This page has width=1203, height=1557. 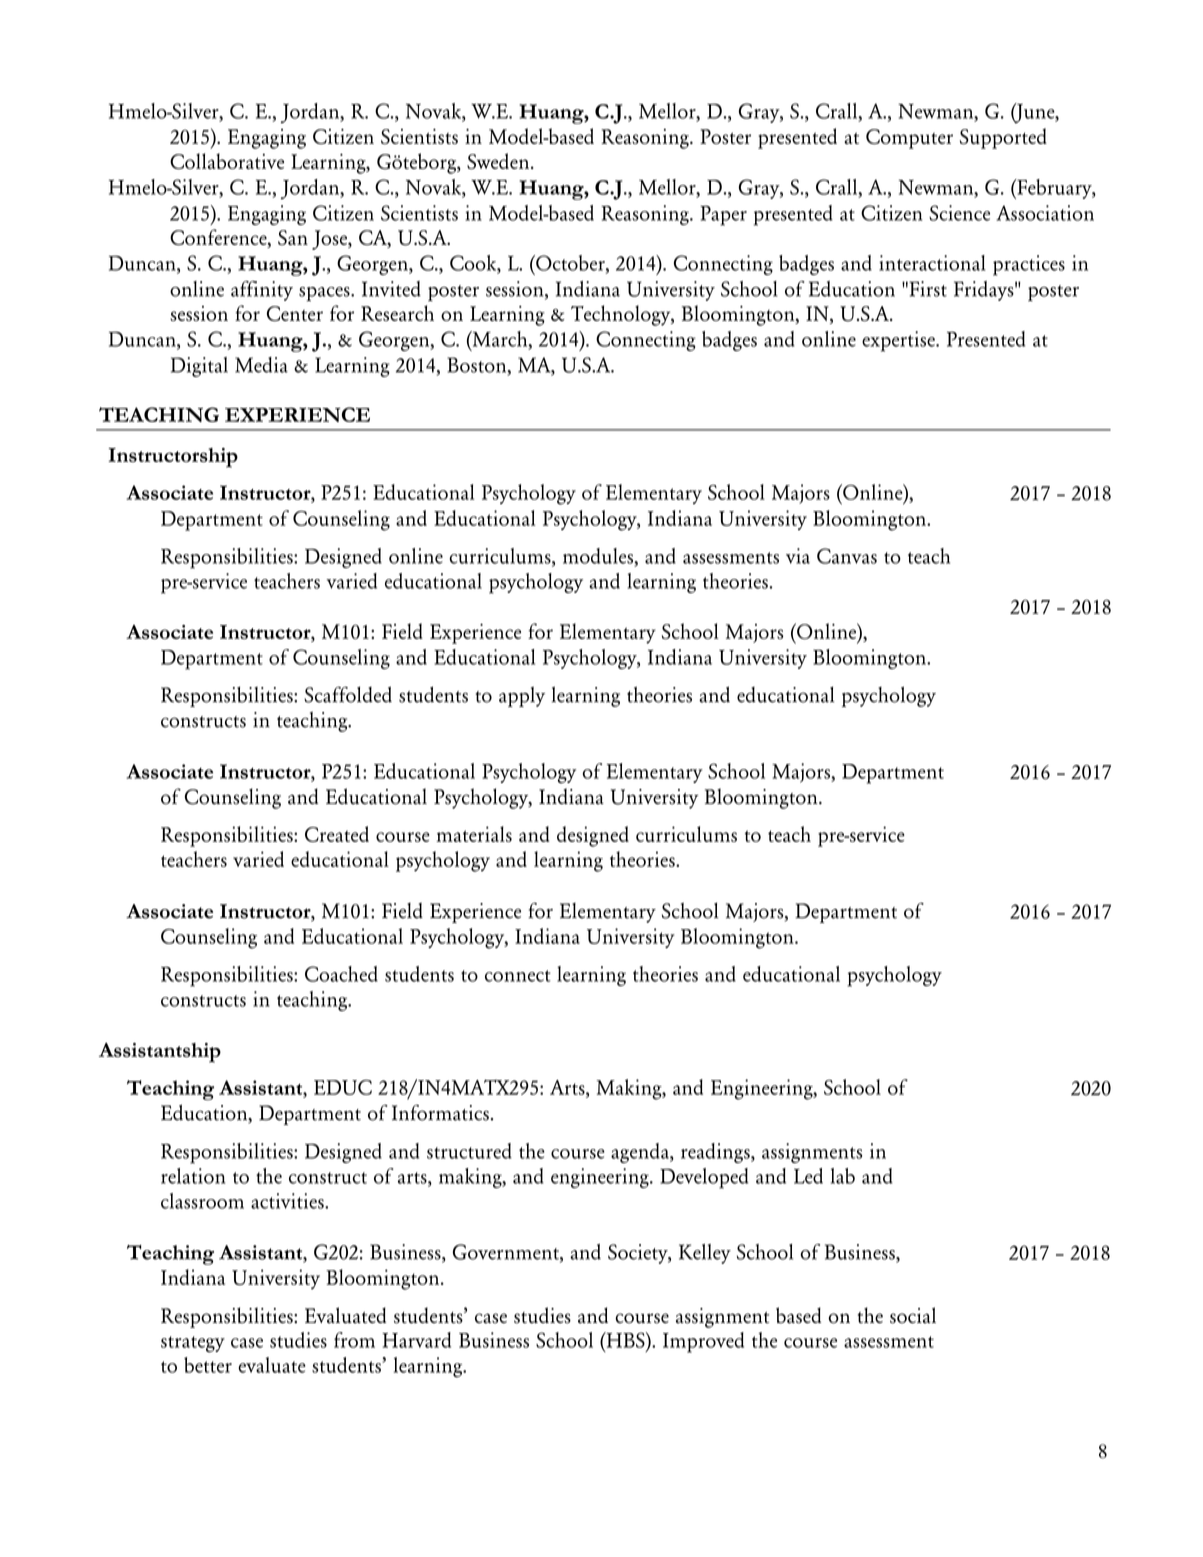 What do you see at coordinates (227, 161) in the page?
I see `Collaborative` at bounding box center [227, 161].
